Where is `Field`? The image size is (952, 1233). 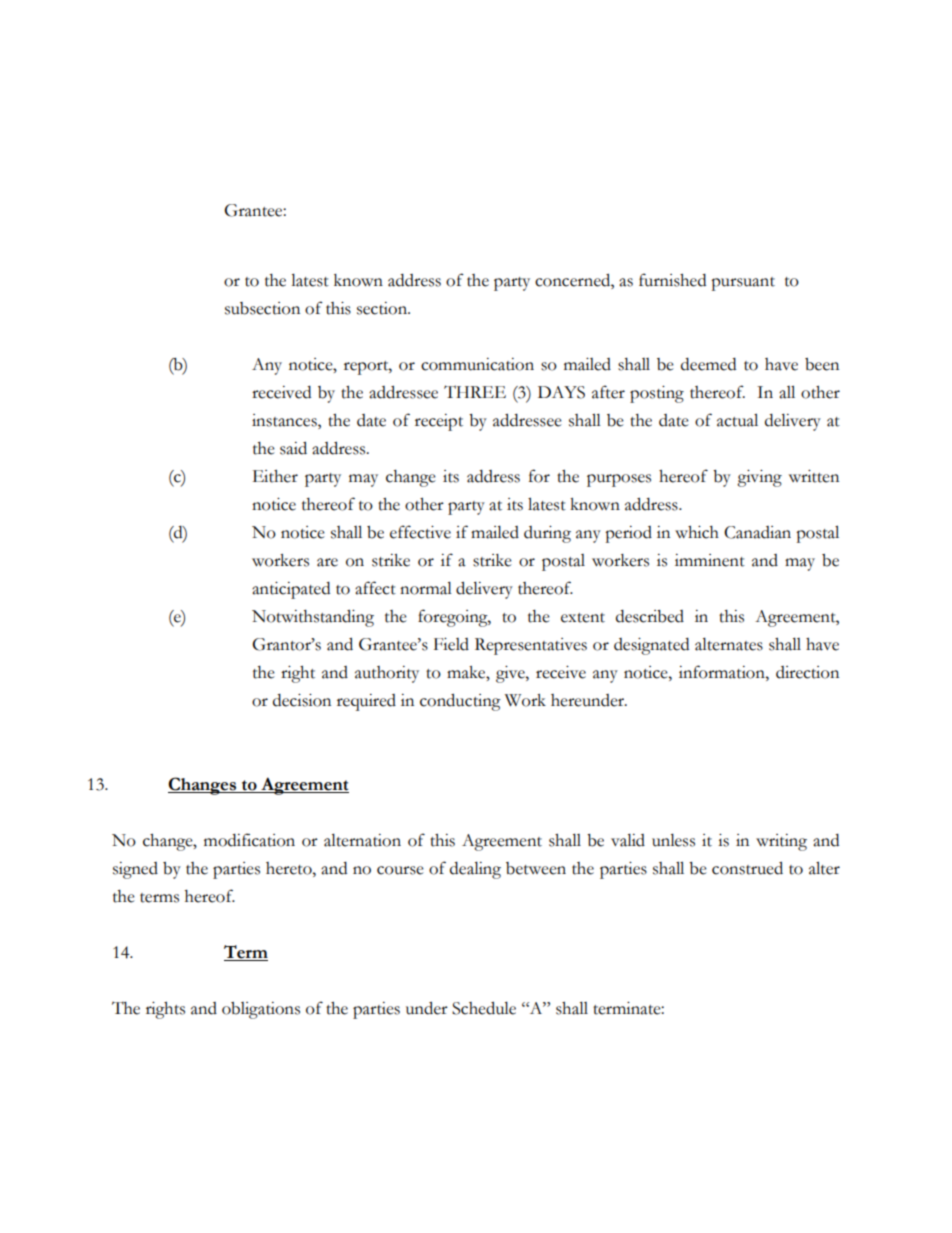 Field is located at coordinates (451, 644).
